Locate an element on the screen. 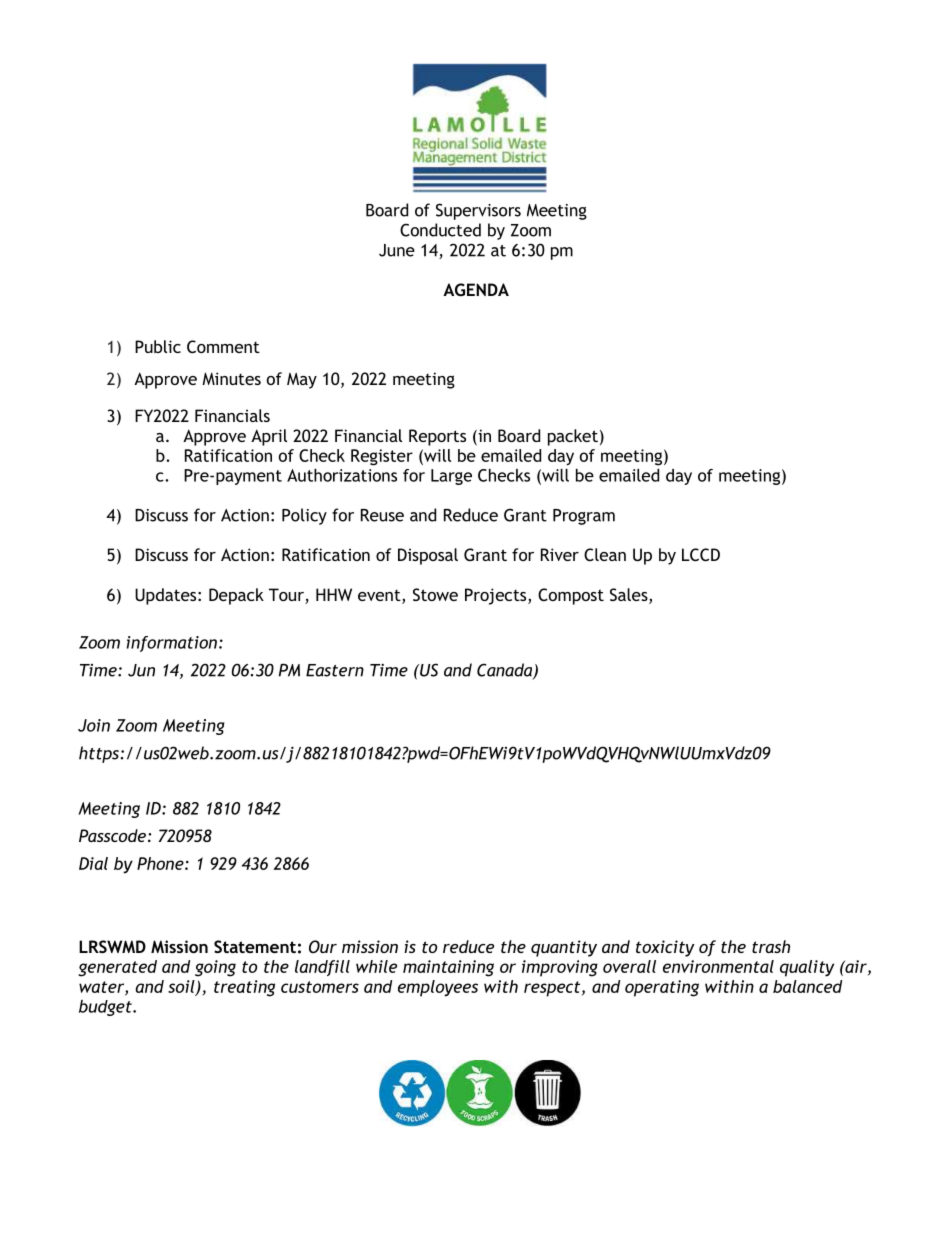 Image resolution: width=952 pixels, height=1233 pixels. packet is located at coordinates (573, 437).
